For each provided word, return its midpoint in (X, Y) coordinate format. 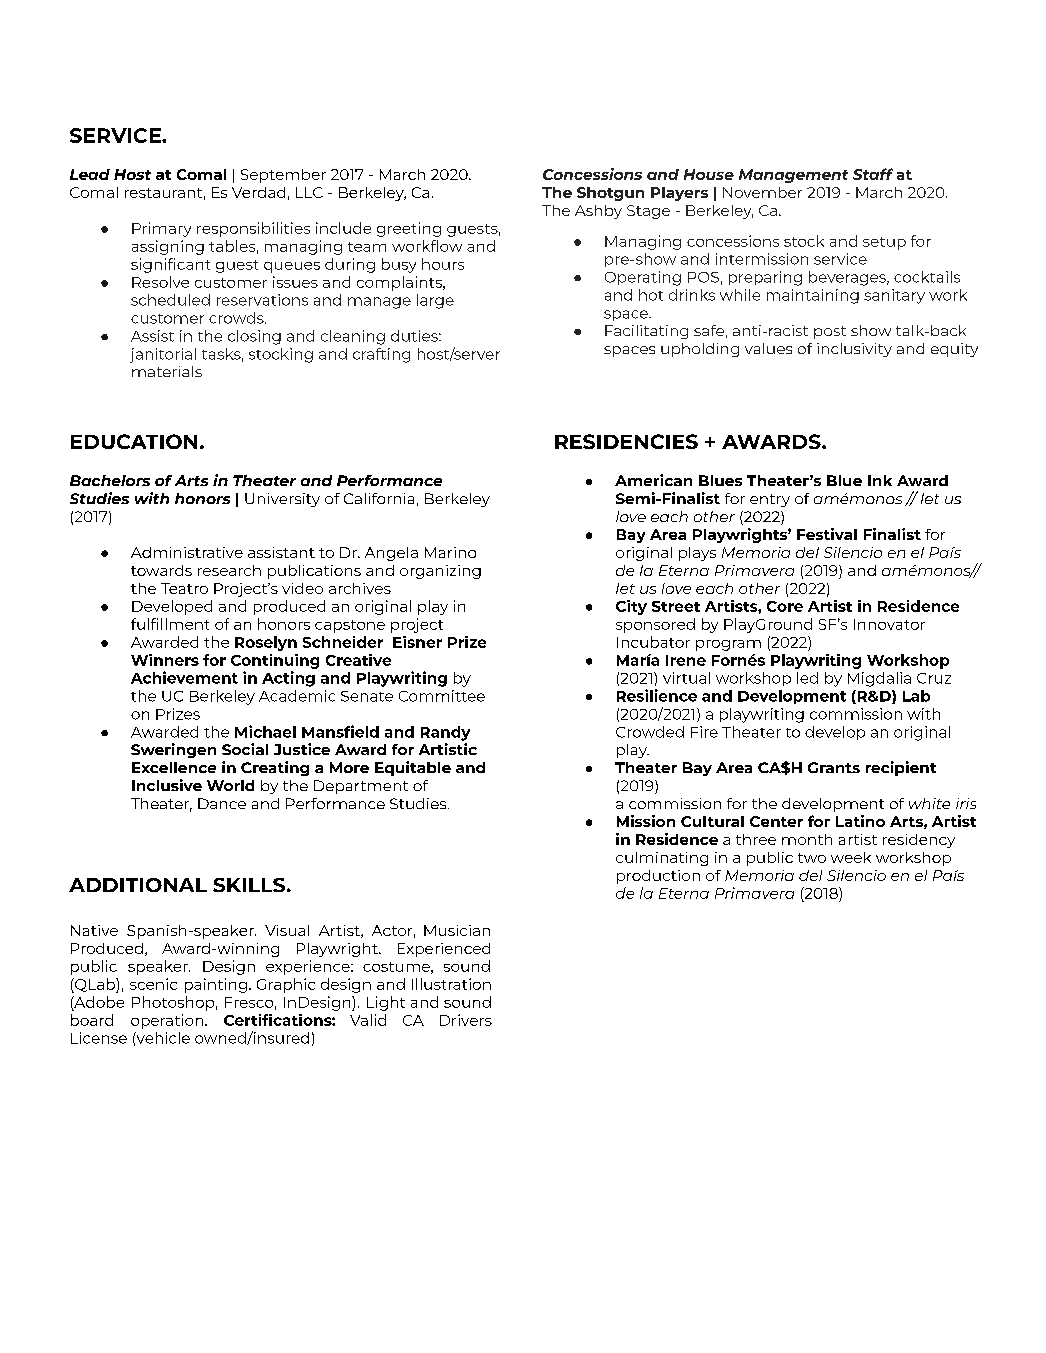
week (851, 857)
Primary (161, 229)
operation (168, 1021)
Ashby (598, 212)
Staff (873, 174)
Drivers (466, 1020)
